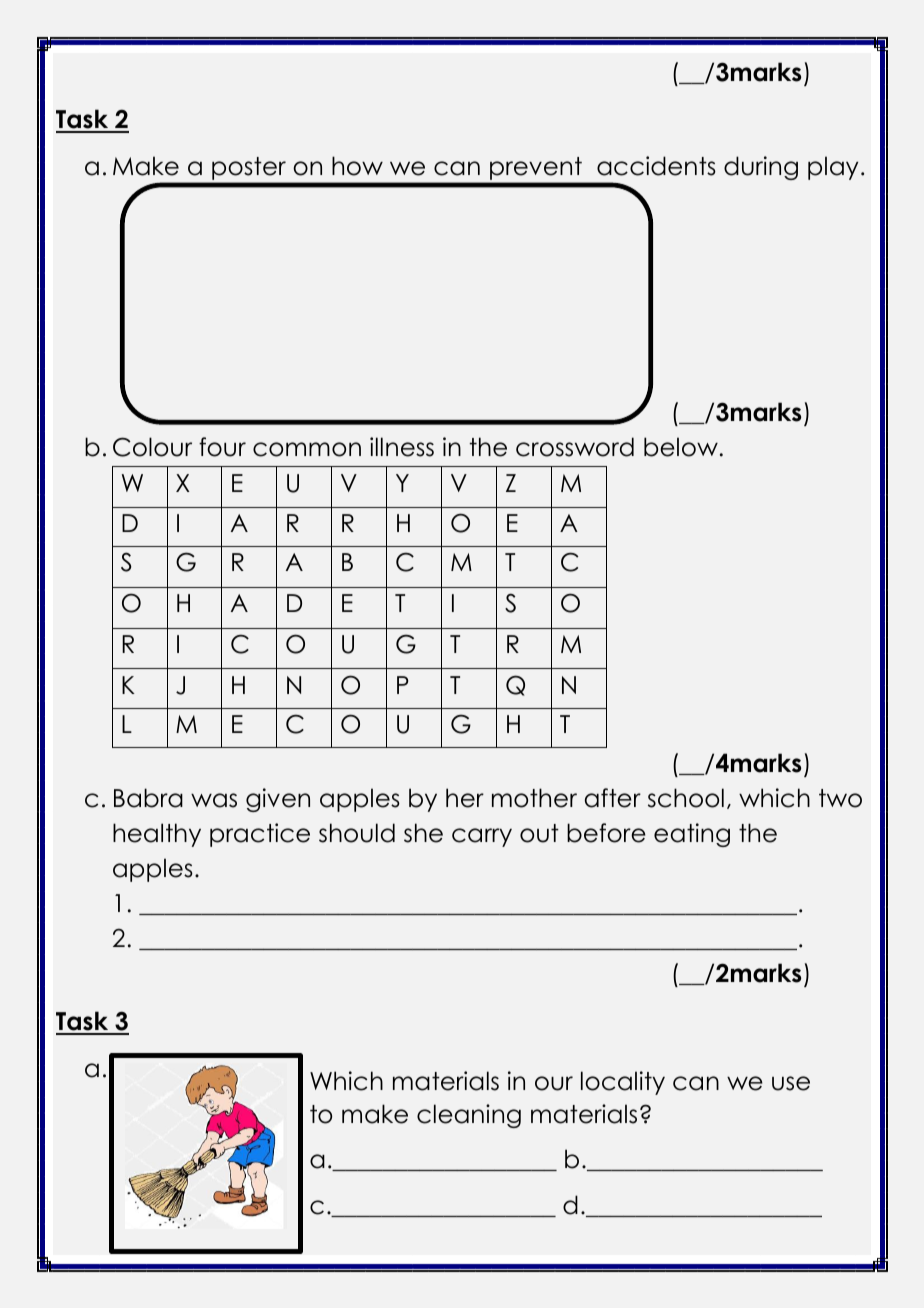 This image has width=924, height=1308. I want to click on how, so click(357, 166).
